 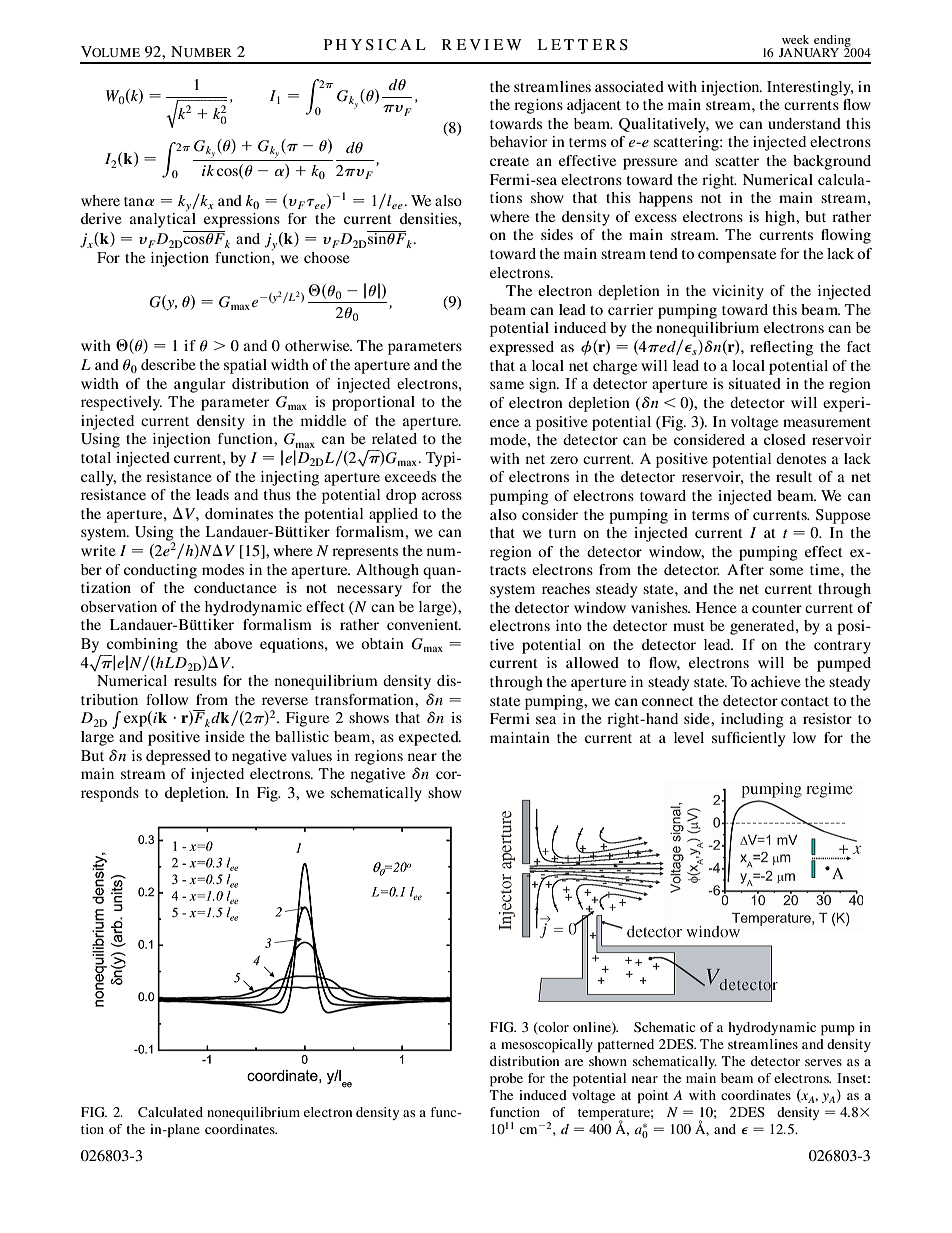 What do you see at coordinates (178, 757) in the screenshot?
I see `depressed` at bounding box center [178, 757].
